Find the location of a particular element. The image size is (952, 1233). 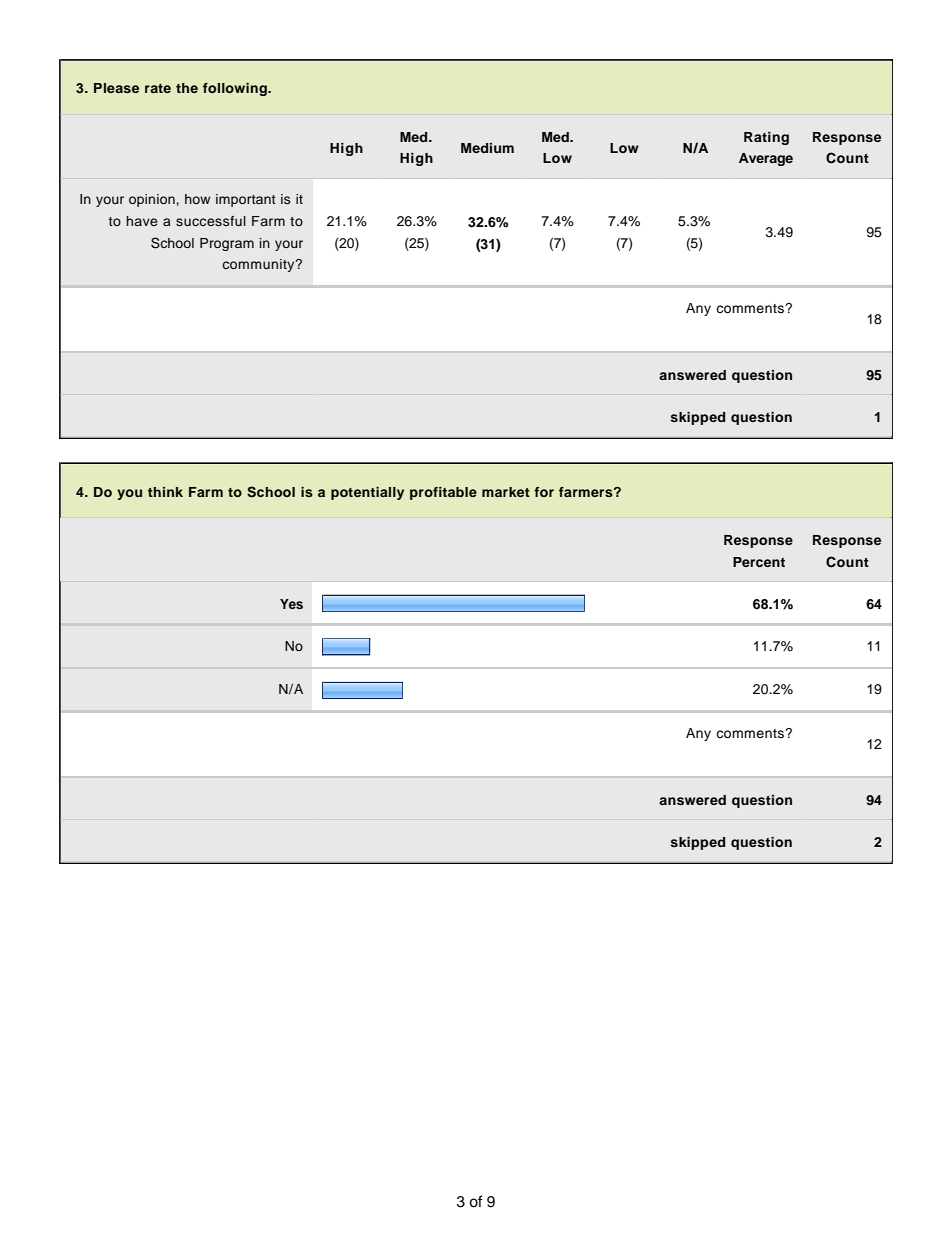

important is located at coordinates (246, 200).
